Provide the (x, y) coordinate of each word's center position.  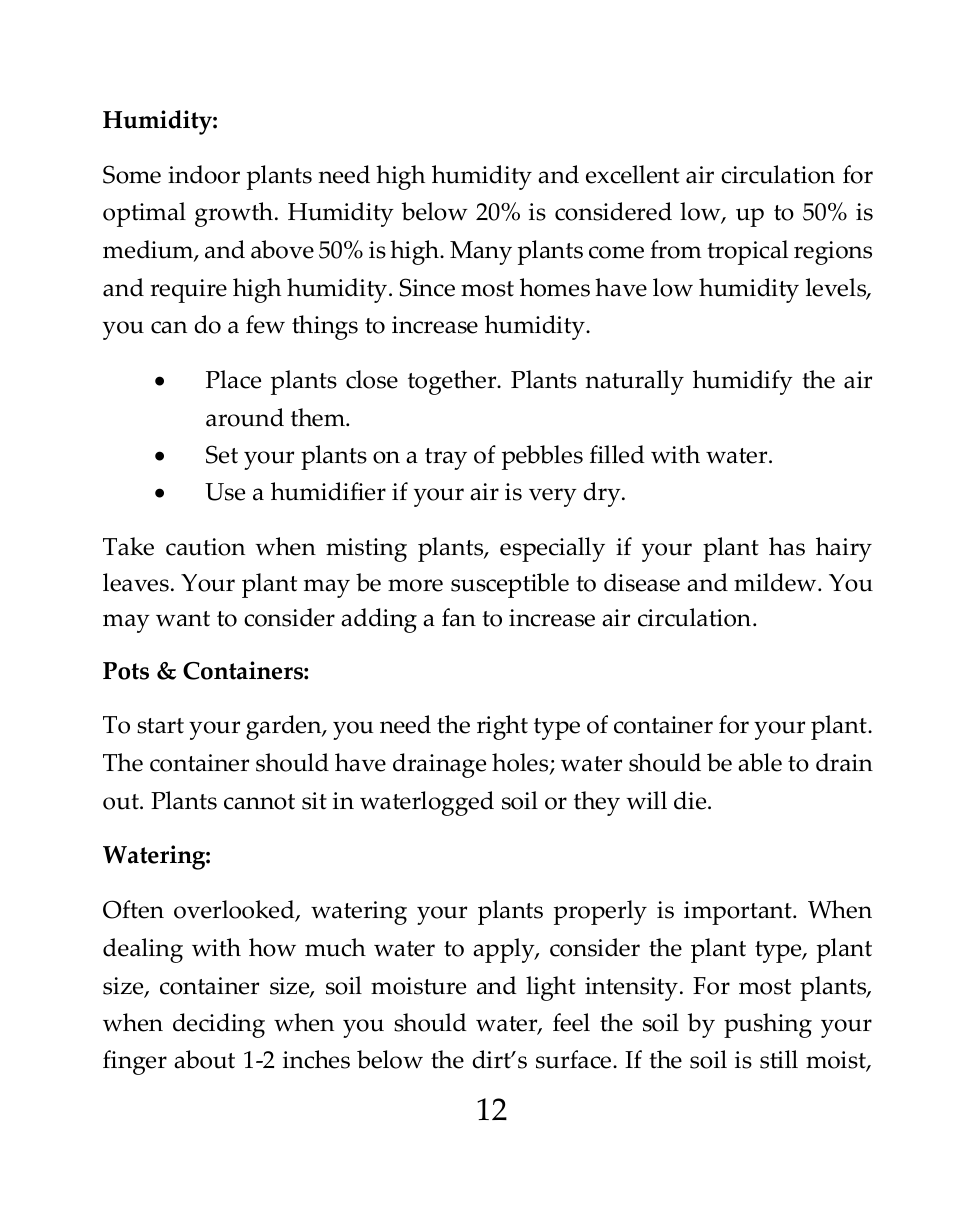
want (183, 619)
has (787, 546)
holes (521, 764)
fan (459, 617)
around (245, 417)
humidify (743, 382)
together (453, 382)
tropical (747, 252)
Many (481, 253)
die (691, 800)
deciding (219, 1025)
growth (234, 214)
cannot (259, 802)
